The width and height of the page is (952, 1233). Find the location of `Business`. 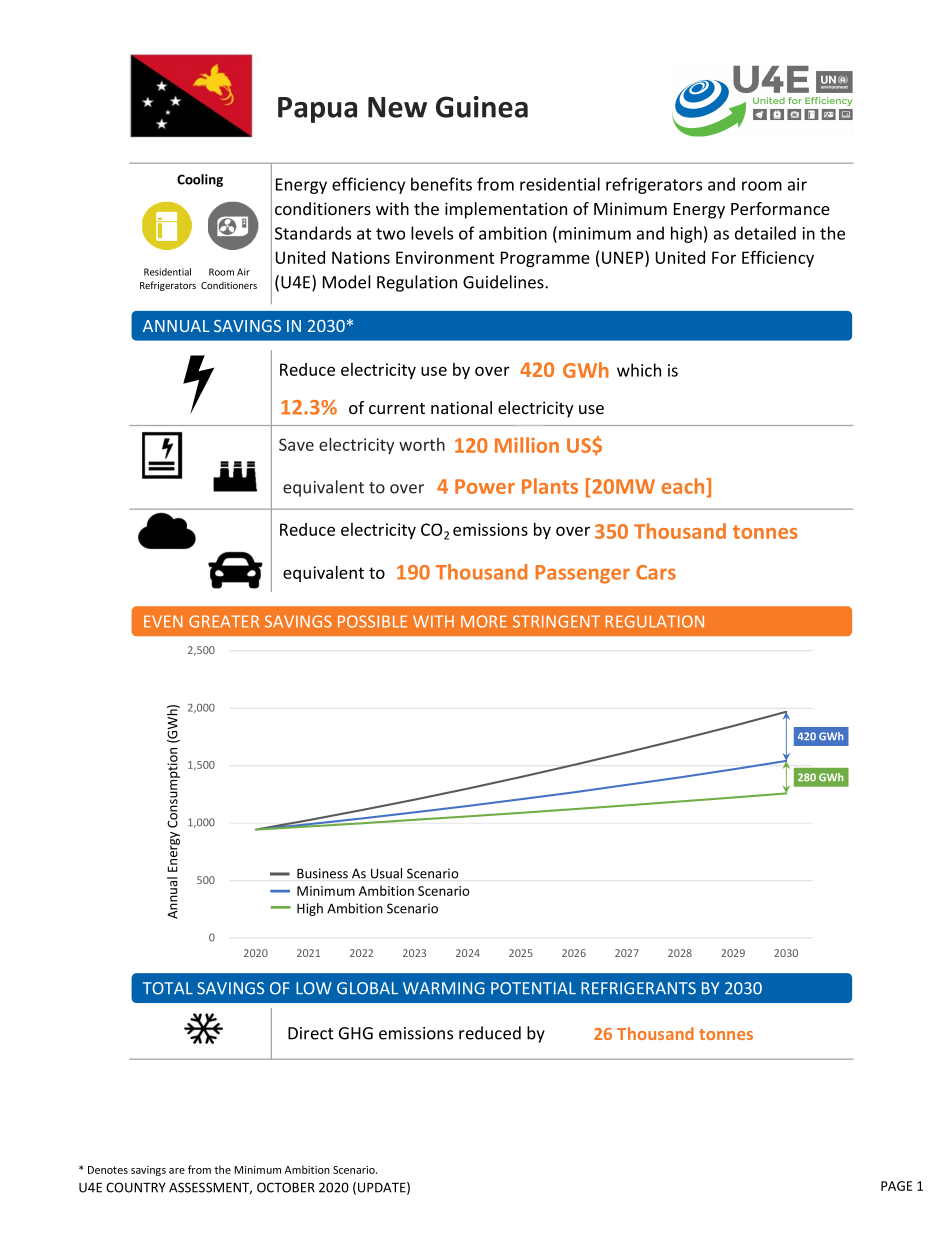

Business is located at coordinates (322, 873).
